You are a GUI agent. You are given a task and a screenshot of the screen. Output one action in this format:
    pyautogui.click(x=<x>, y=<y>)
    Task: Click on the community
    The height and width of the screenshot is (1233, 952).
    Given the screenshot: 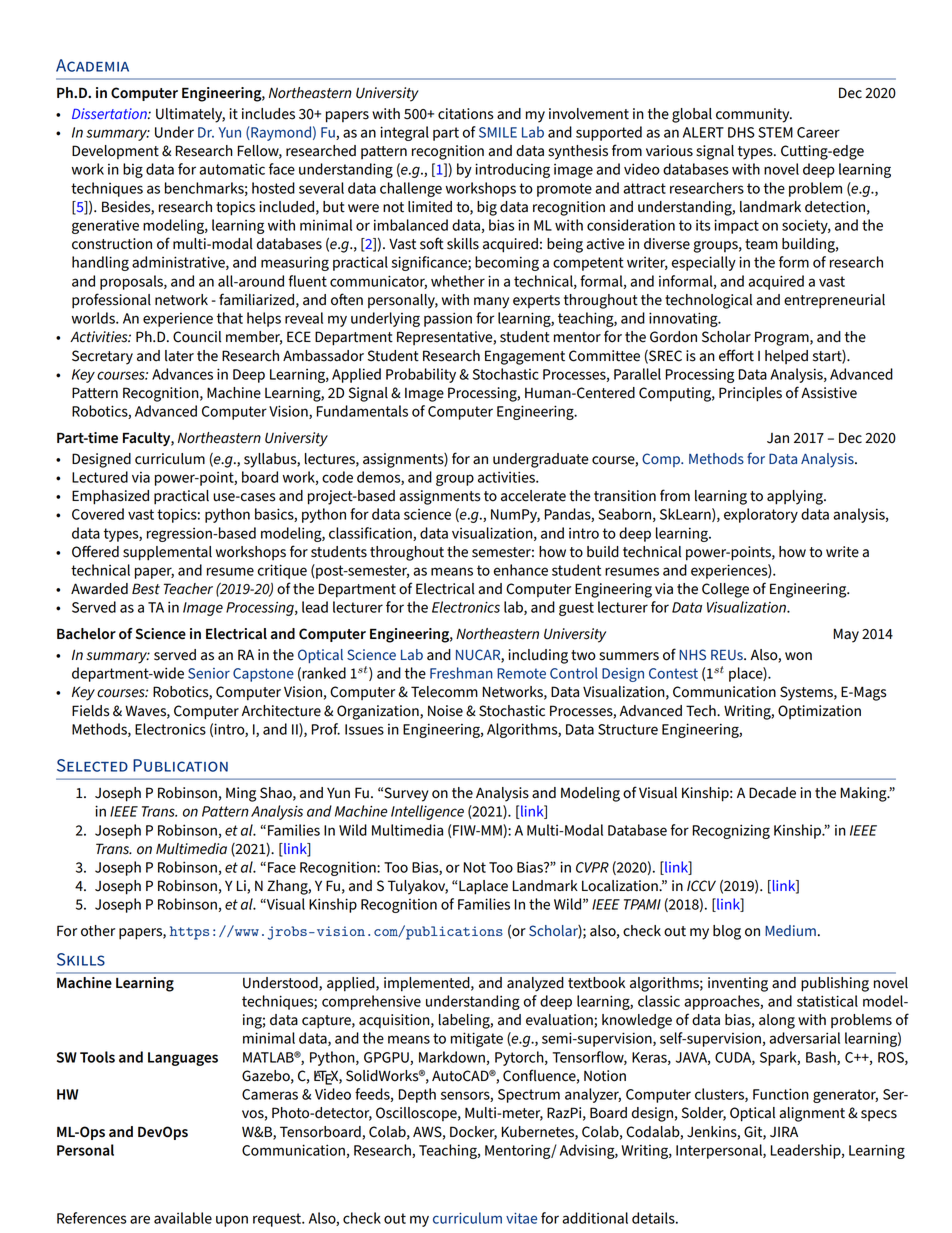 What is the action you would take?
    pyautogui.click(x=754, y=115)
